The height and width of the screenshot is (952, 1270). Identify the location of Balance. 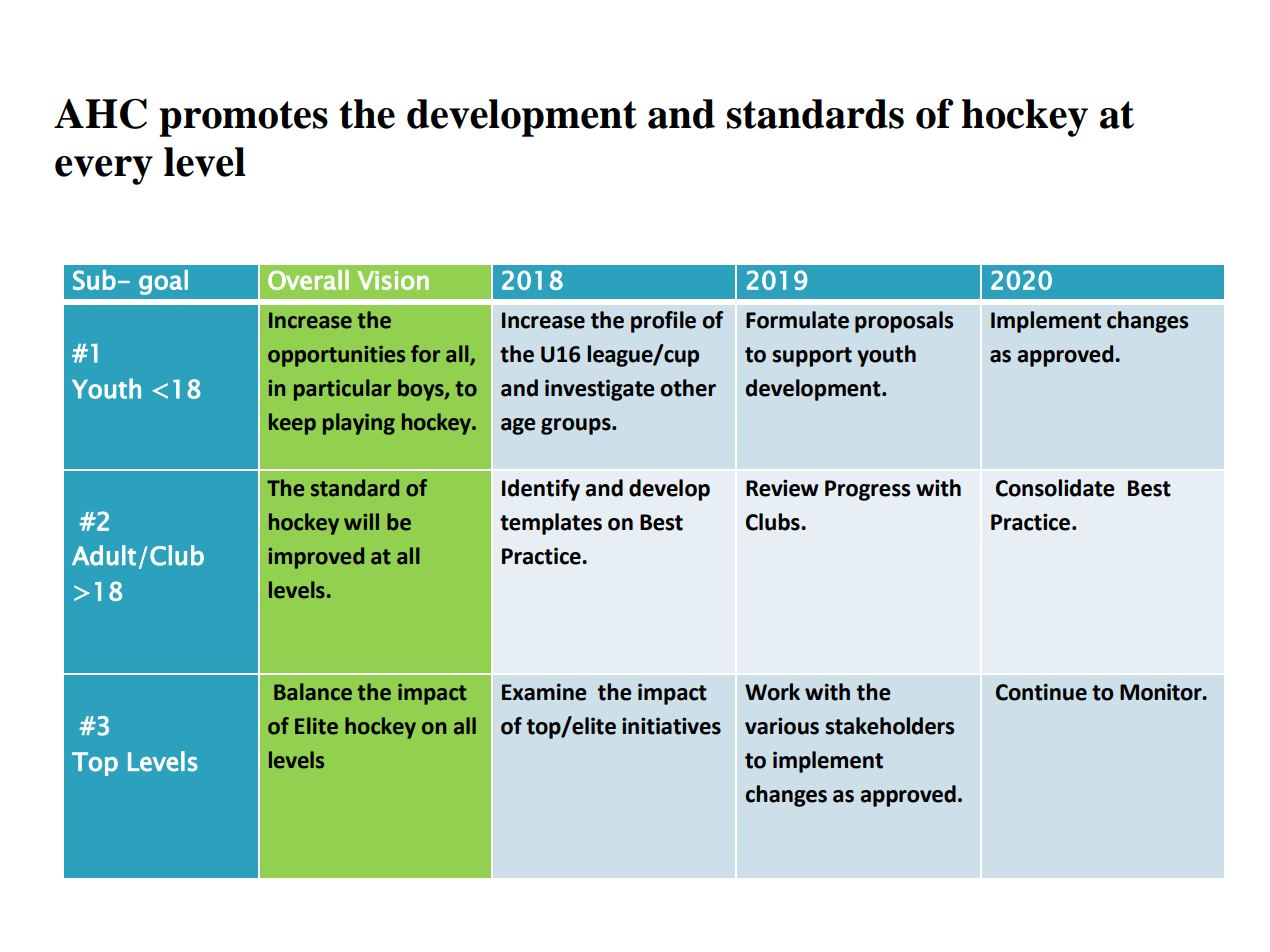
(313, 692).
